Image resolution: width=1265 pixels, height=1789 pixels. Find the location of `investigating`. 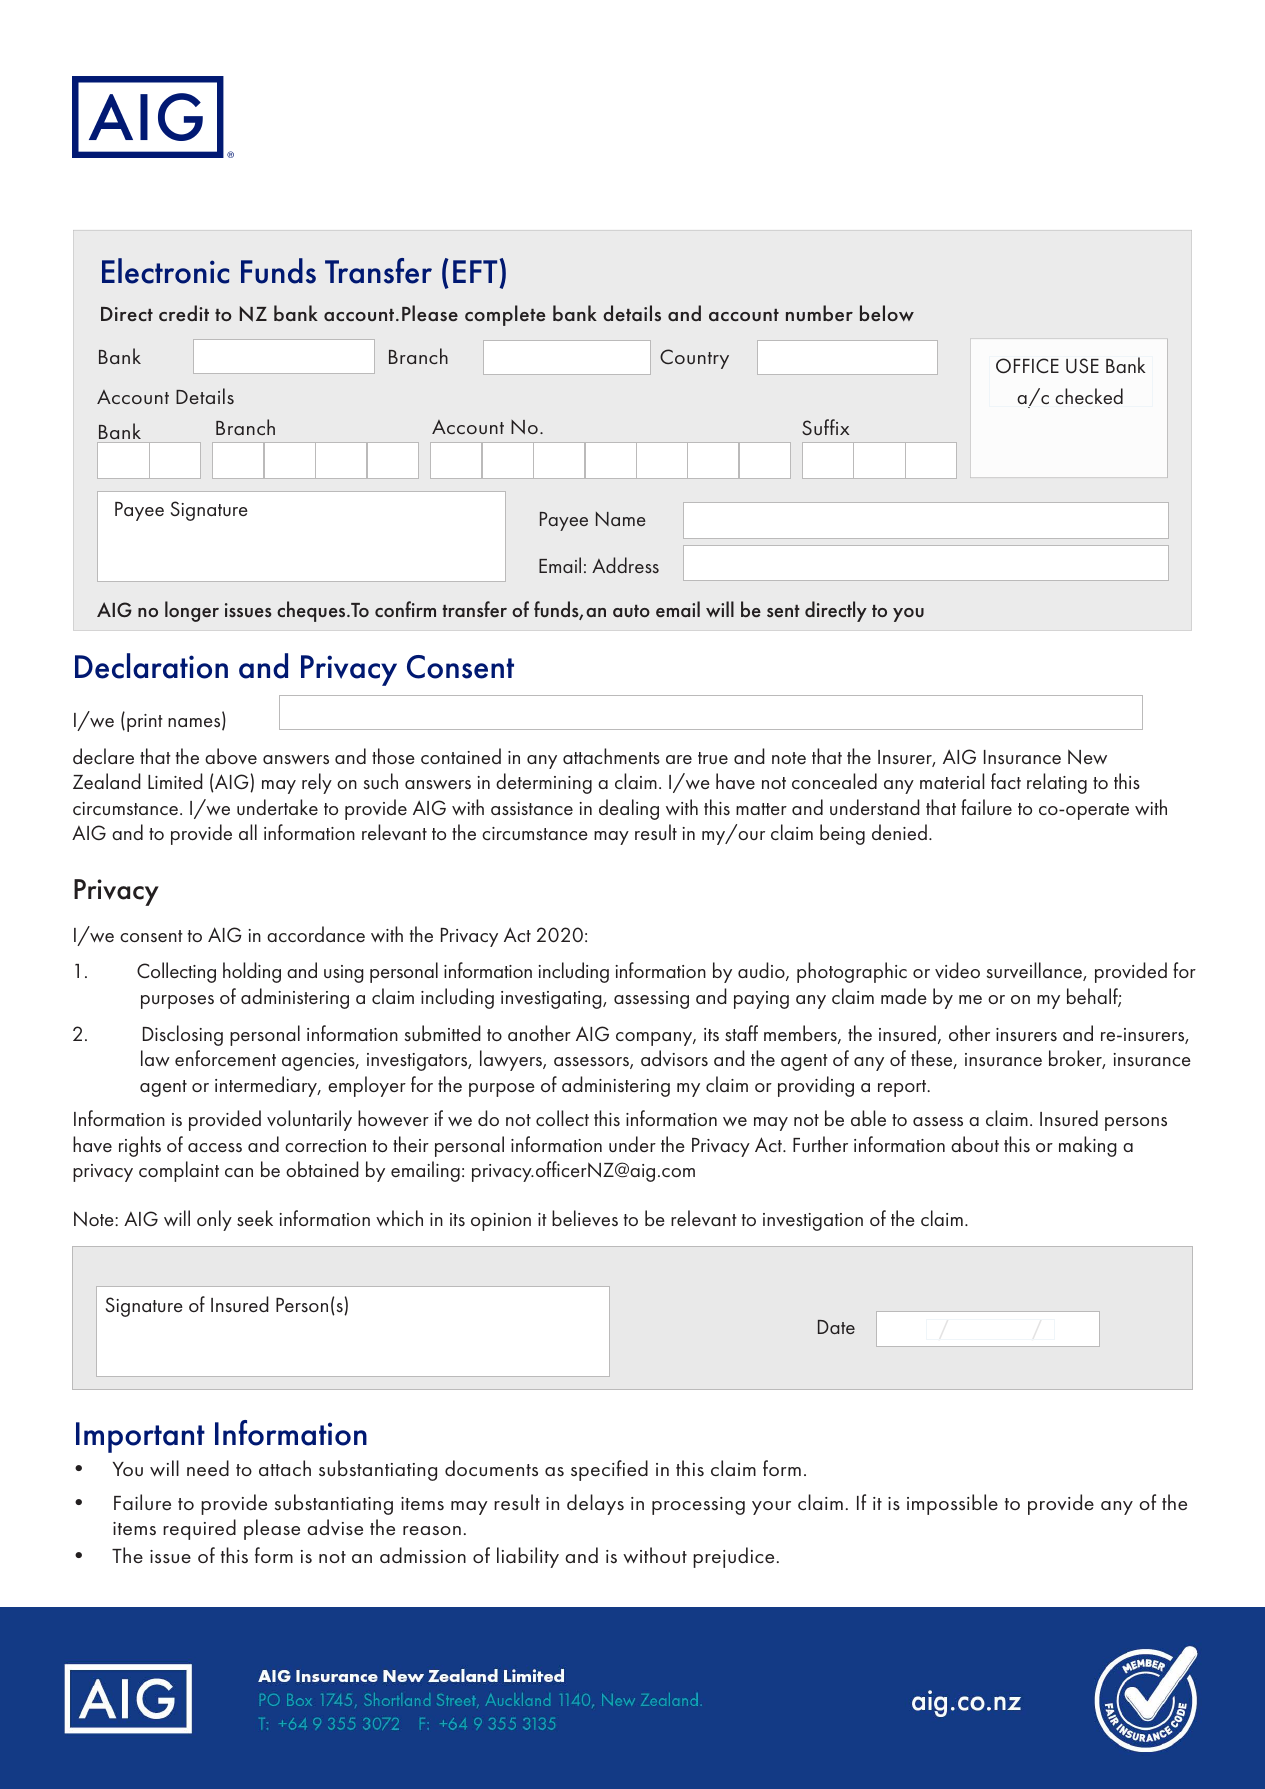

investigating is located at coordinates (552, 1000).
